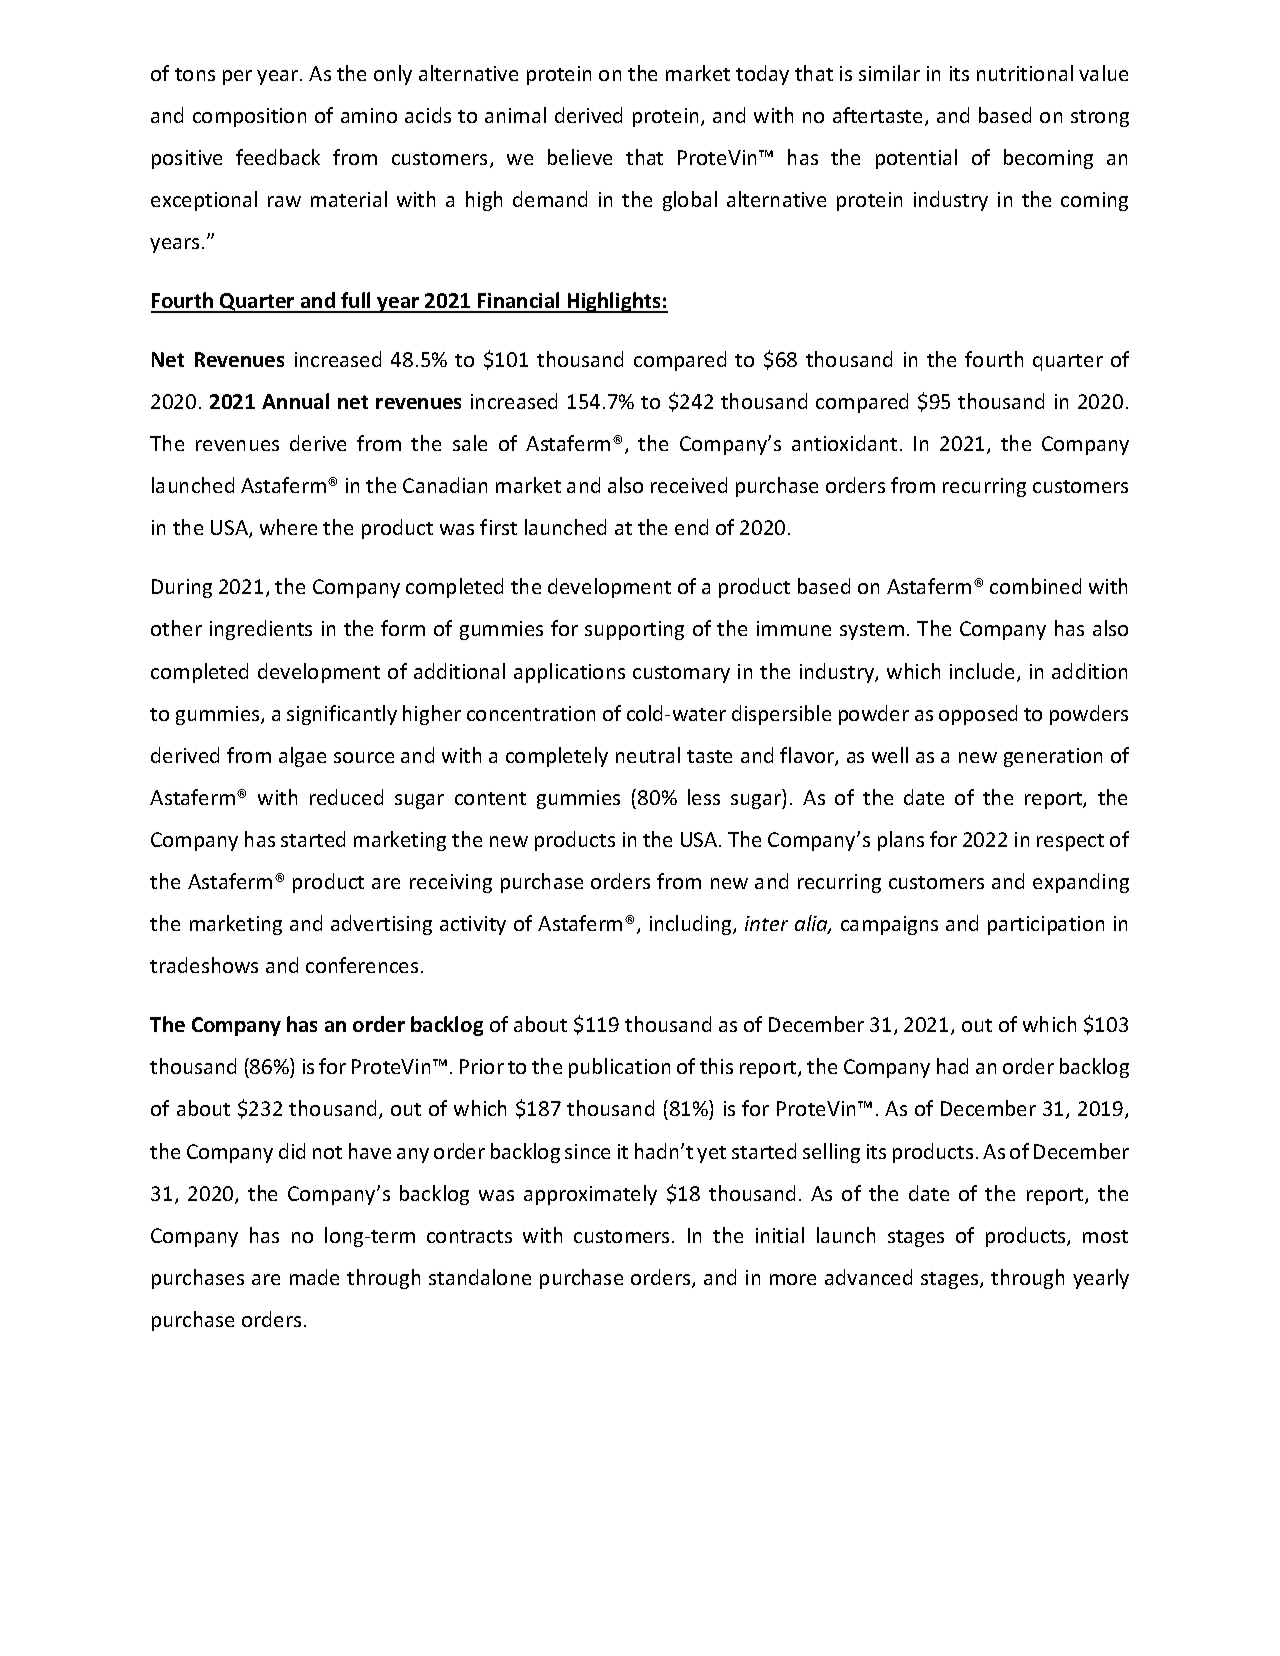  What do you see at coordinates (692, 925) in the screenshot?
I see `including` at bounding box center [692, 925].
